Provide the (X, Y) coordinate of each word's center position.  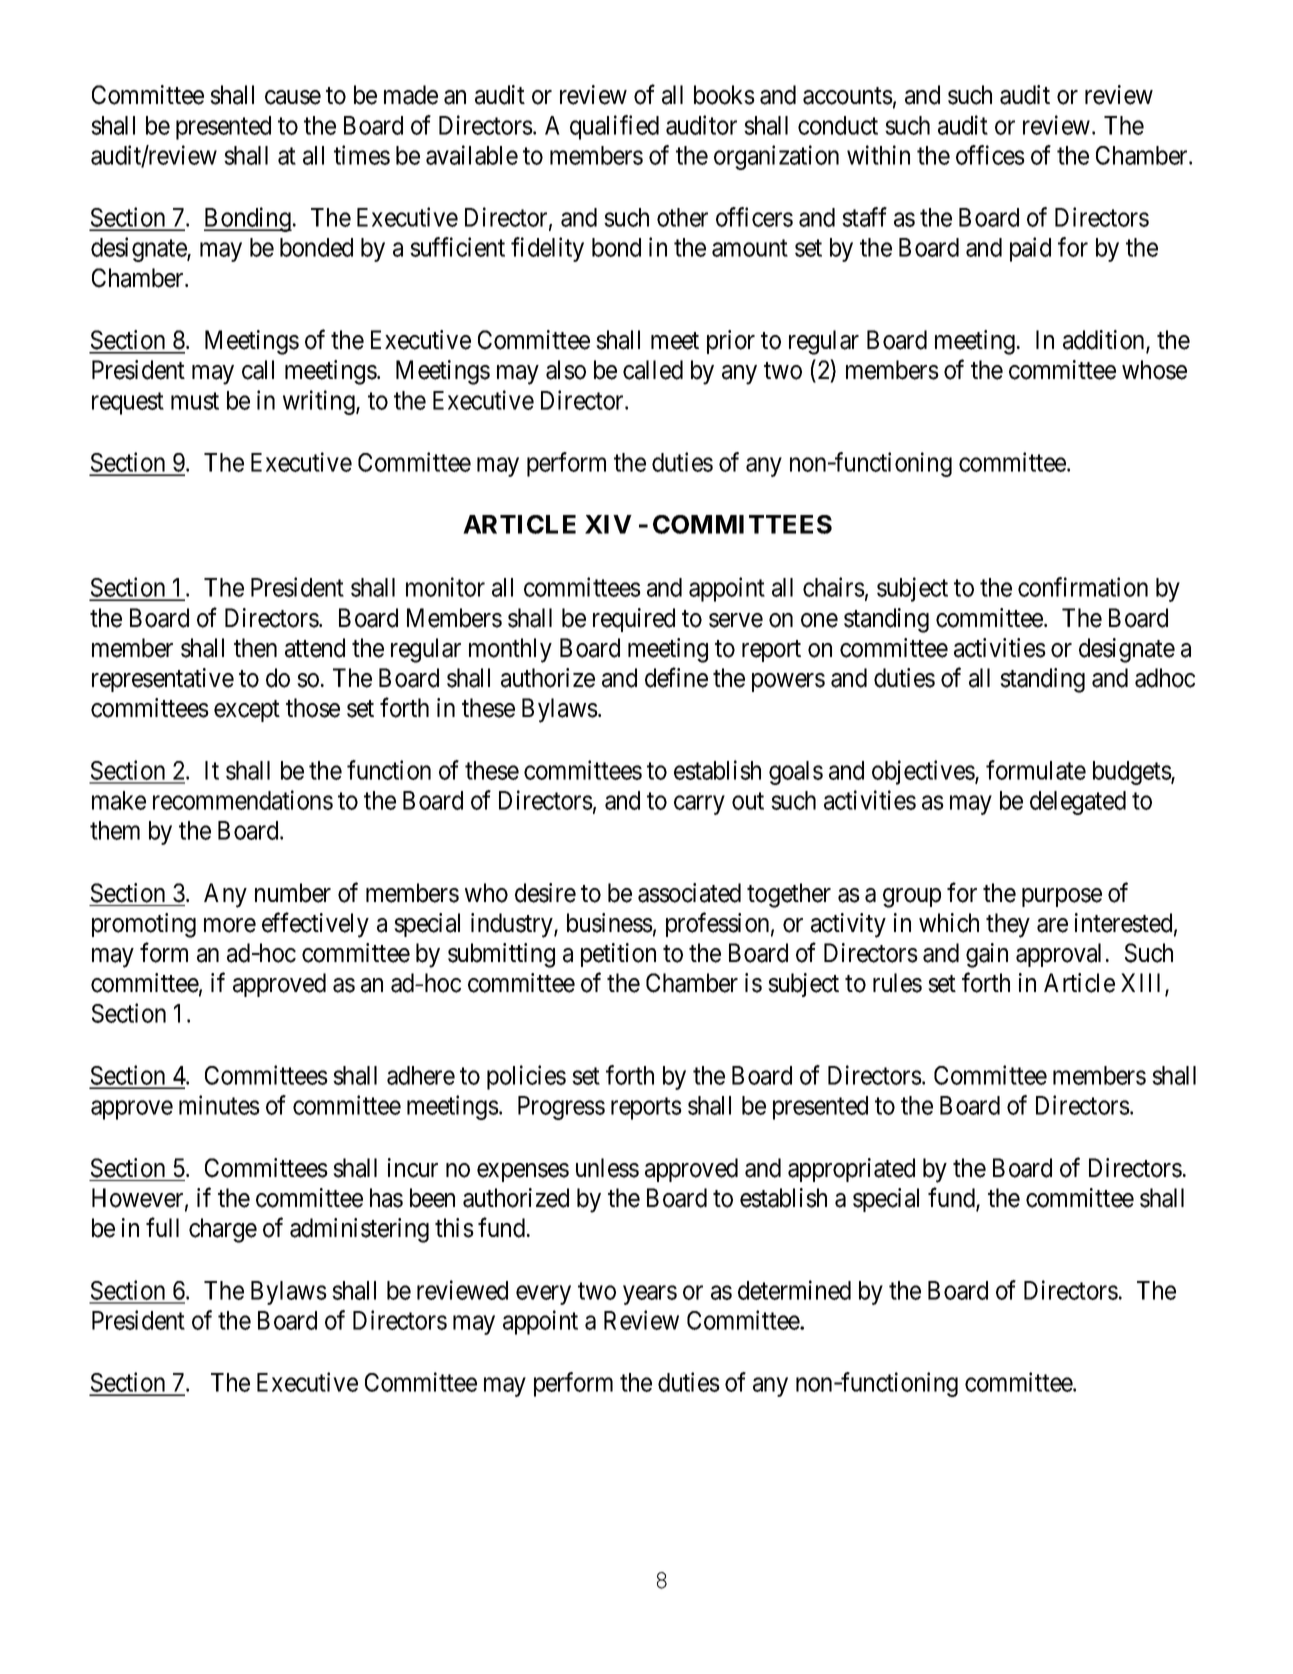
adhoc (1165, 678)
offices (990, 155)
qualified (614, 127)
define (676, 677)
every (543, 1295)
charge (223, 1230)
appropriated (851, 1170)
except (247, 711)
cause (293, 97)
